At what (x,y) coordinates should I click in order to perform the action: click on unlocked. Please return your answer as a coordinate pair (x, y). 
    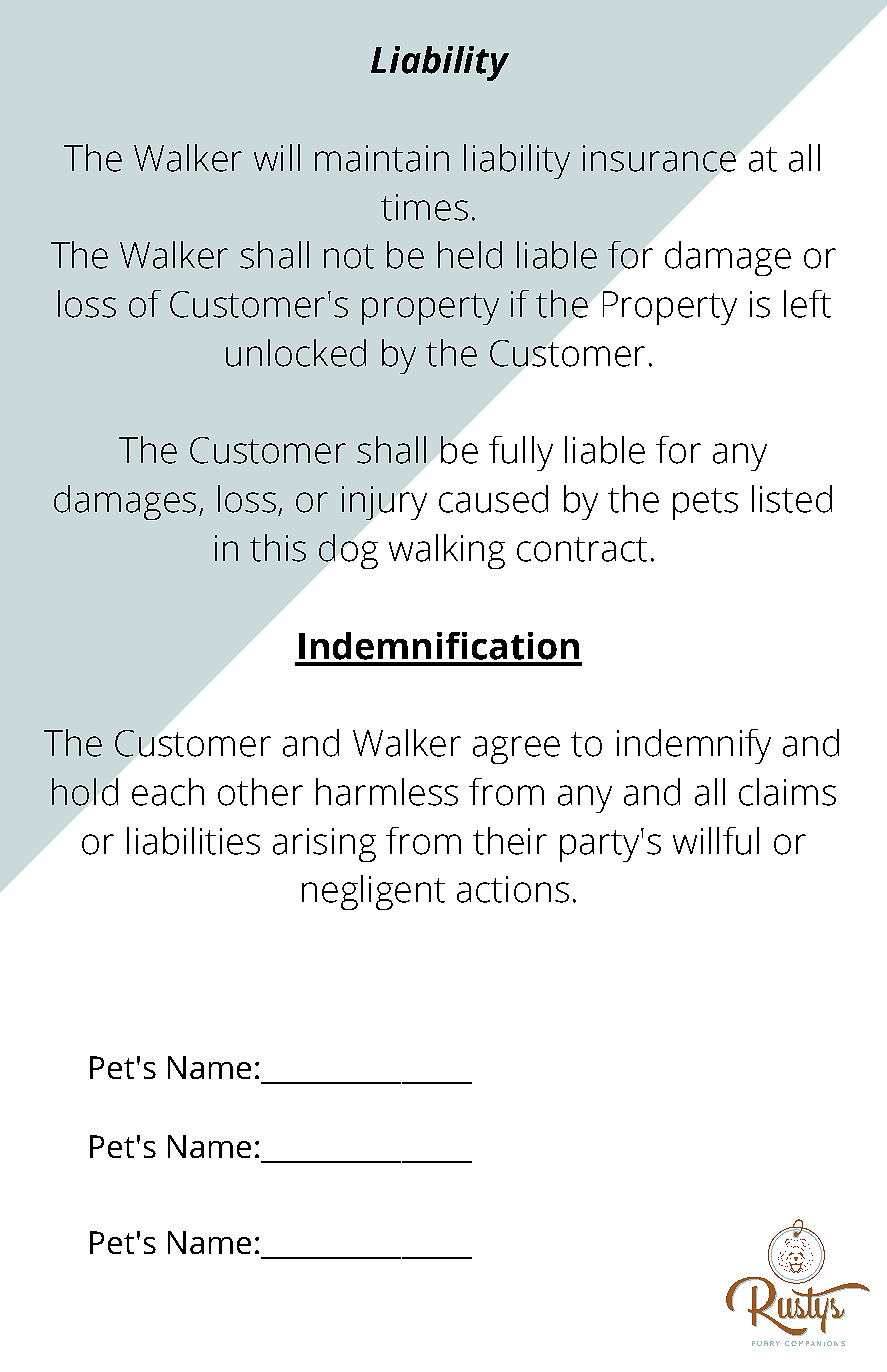
    Looking at the image, I should click on (296, 353).
